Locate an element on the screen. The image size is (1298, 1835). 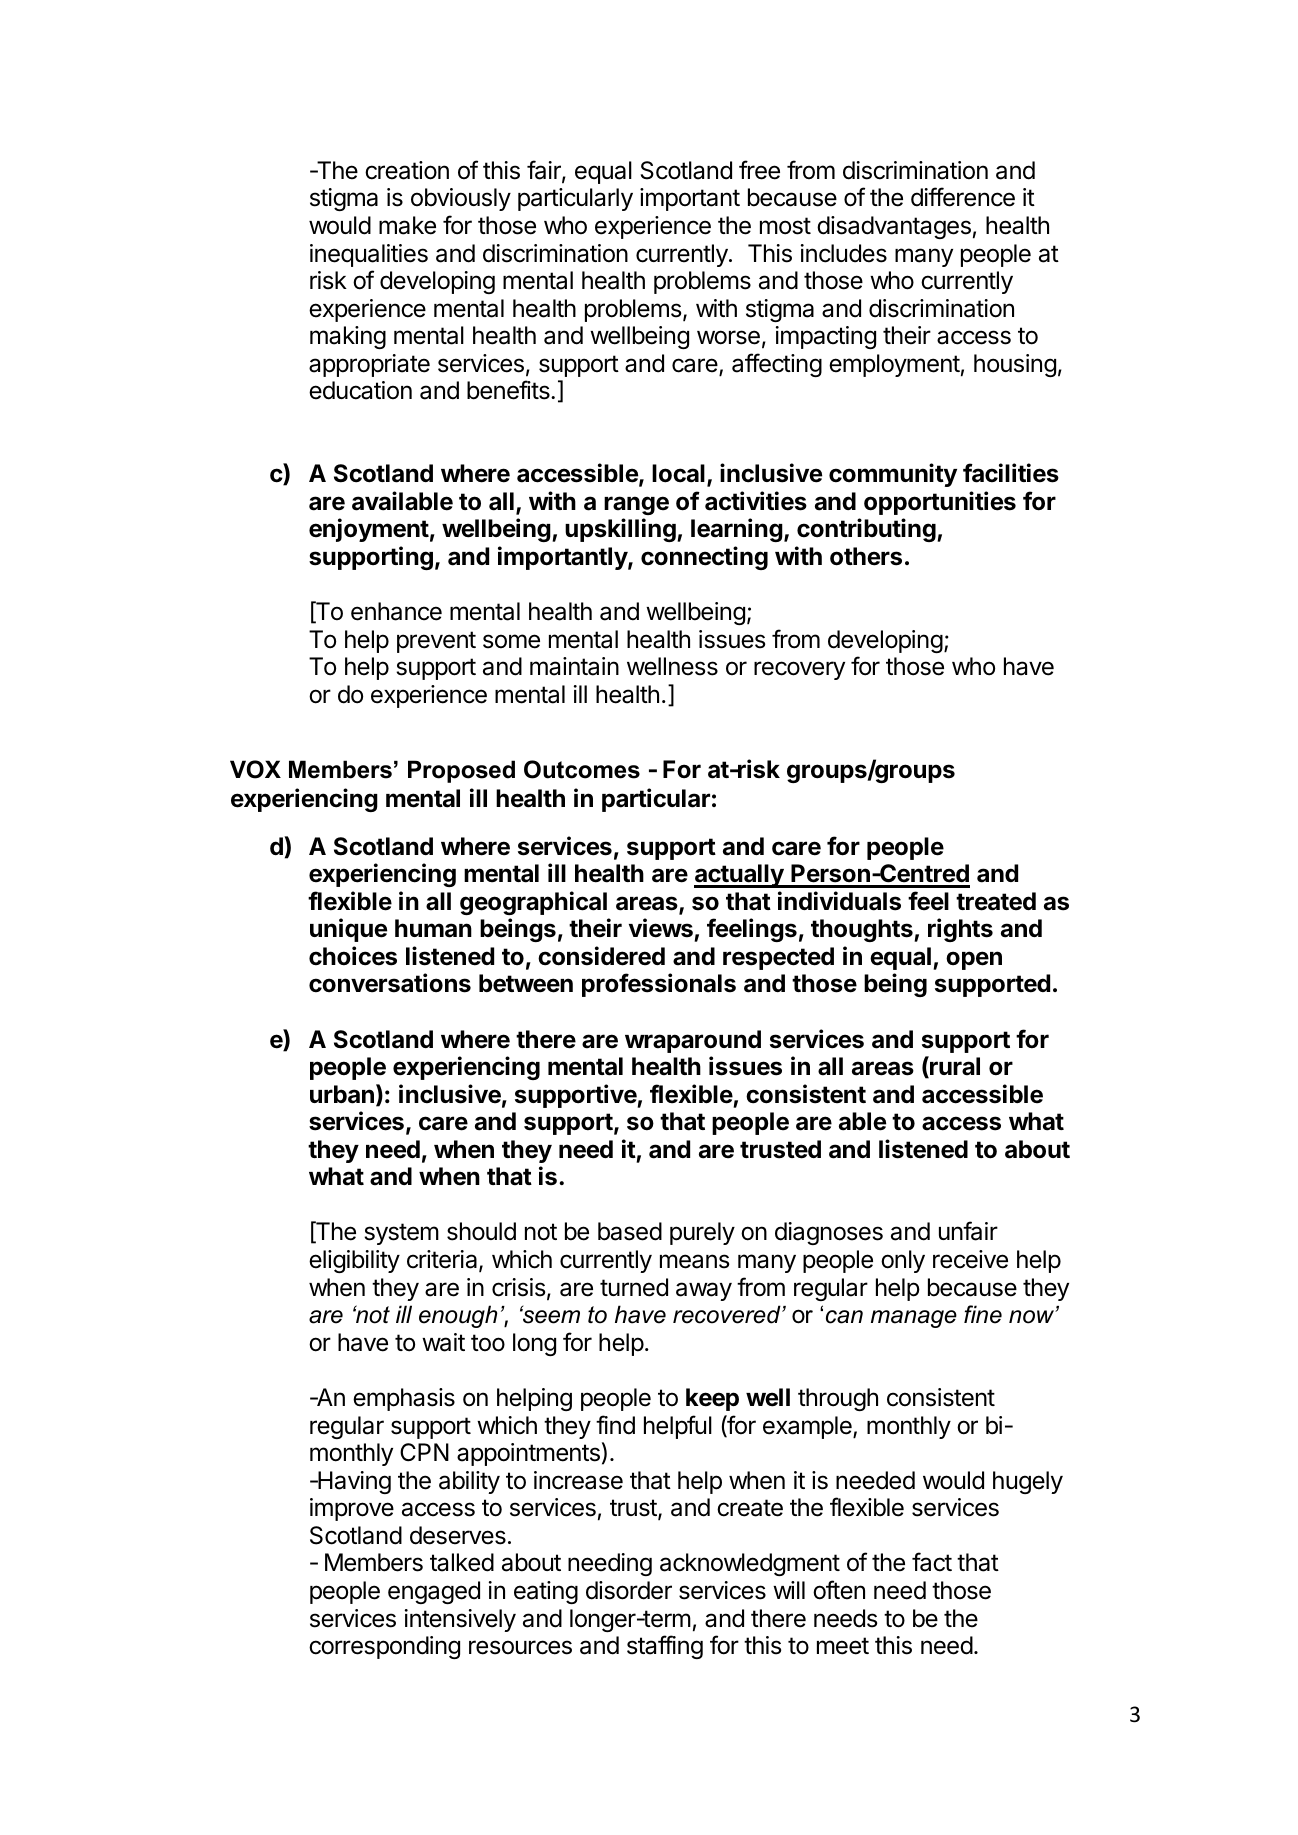
upskilling is located at coordinates (621, 530).
